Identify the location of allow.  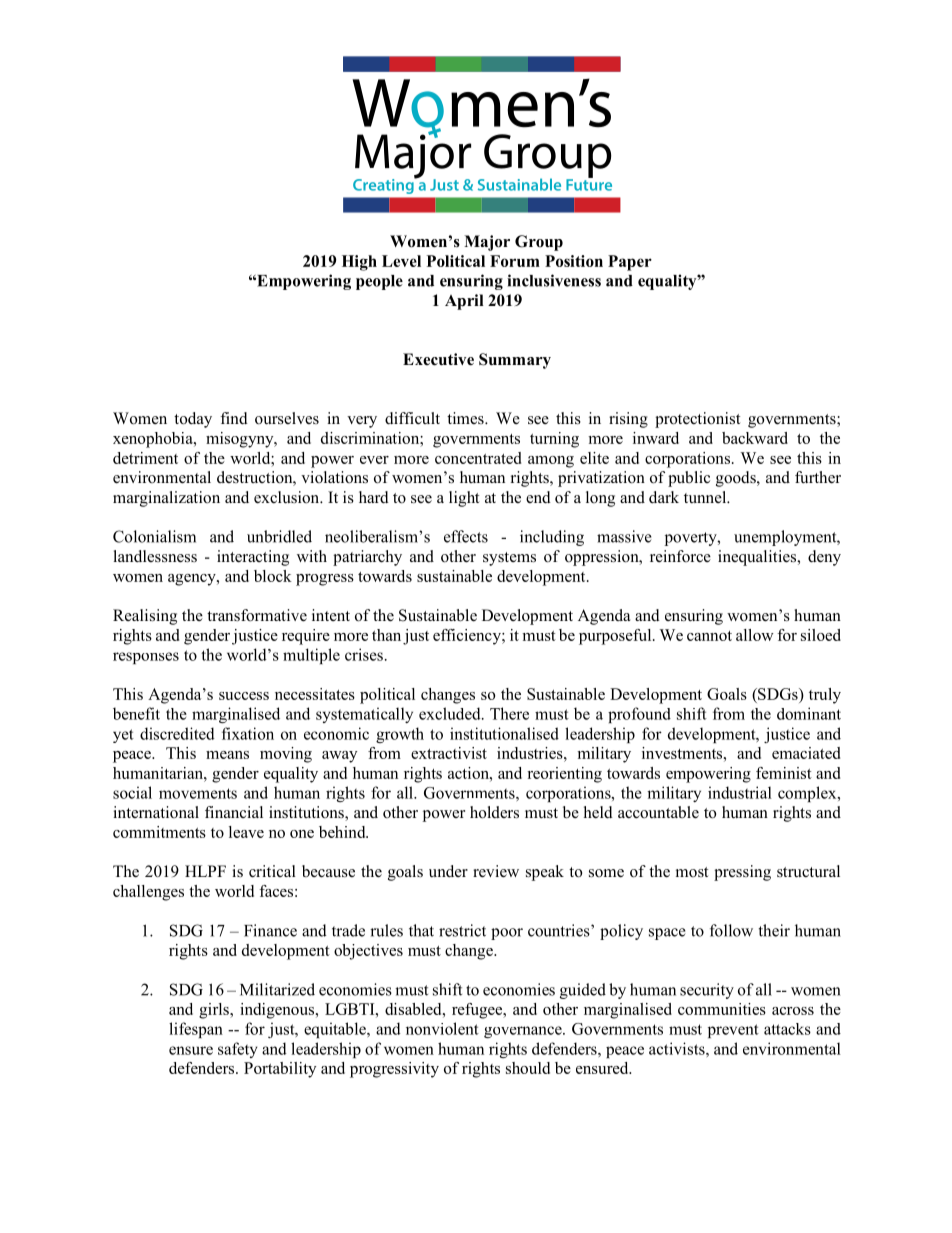
(755, 635).
